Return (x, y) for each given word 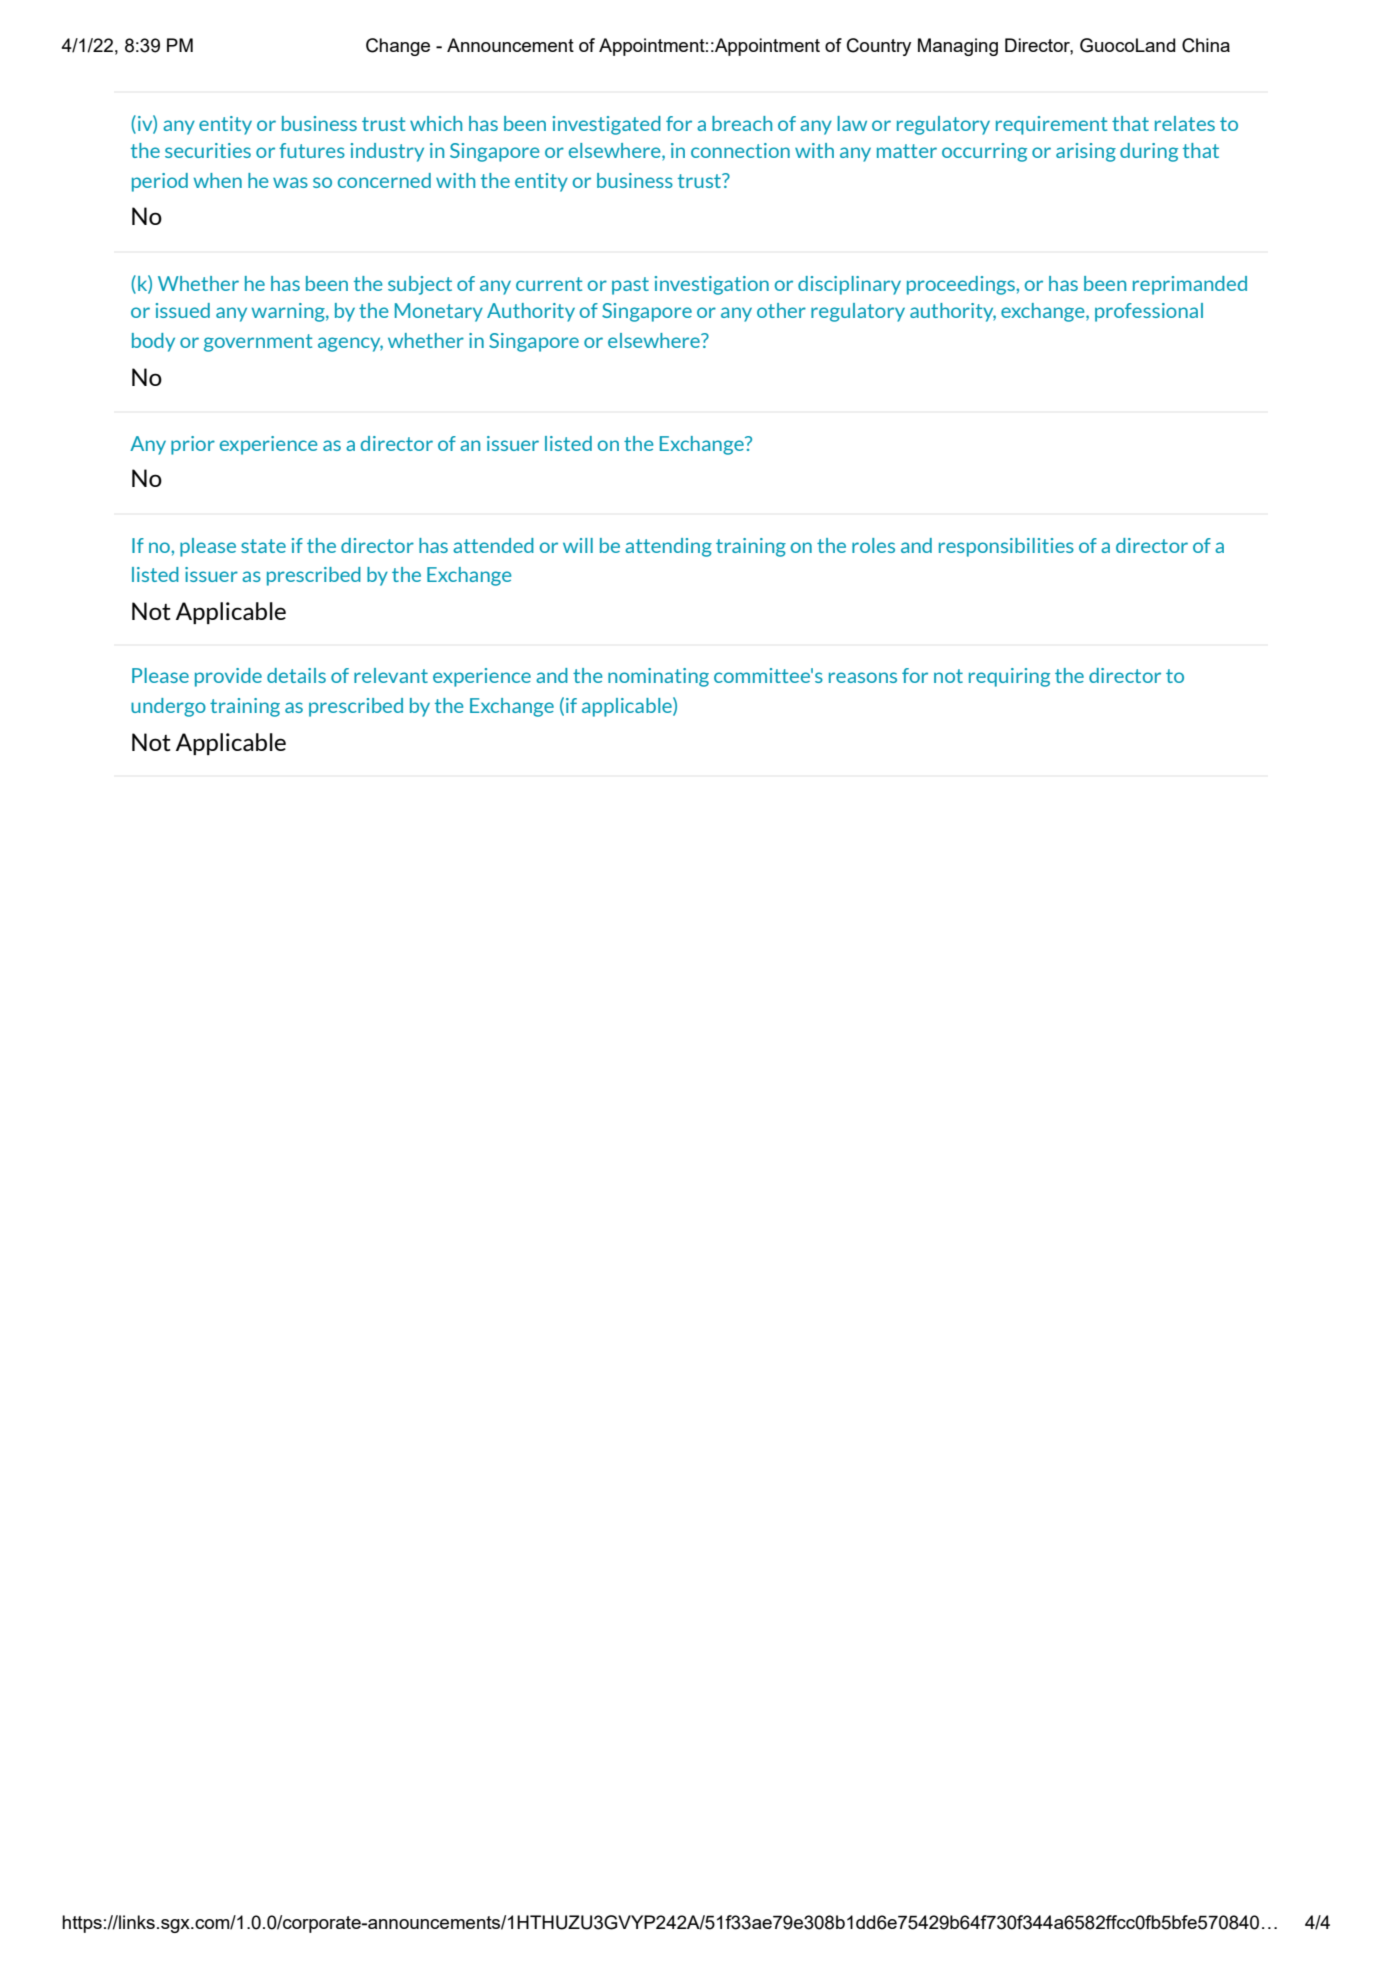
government (258, 343)
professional (1149, 312)
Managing (958, 47)
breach (742, 123)
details (296, 675)
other (781, 310)
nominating (658, 677)
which (436, 123)
